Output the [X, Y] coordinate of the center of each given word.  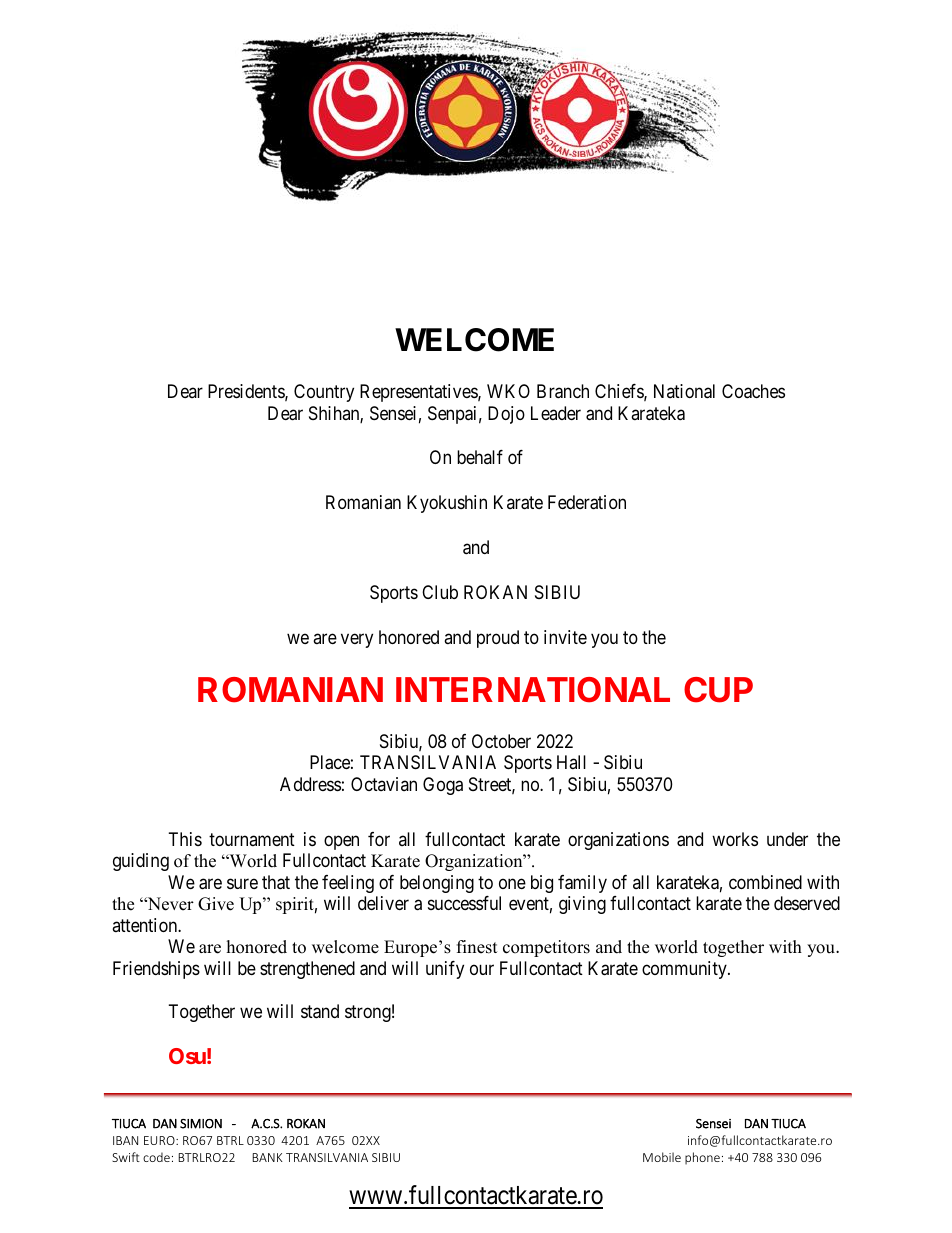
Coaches [753, 391]
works [735, 839]
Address [310, 784]
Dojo [506, 415]
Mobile [662, 1157]
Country [324, 393]
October [501, 741]
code [156, 1157]
